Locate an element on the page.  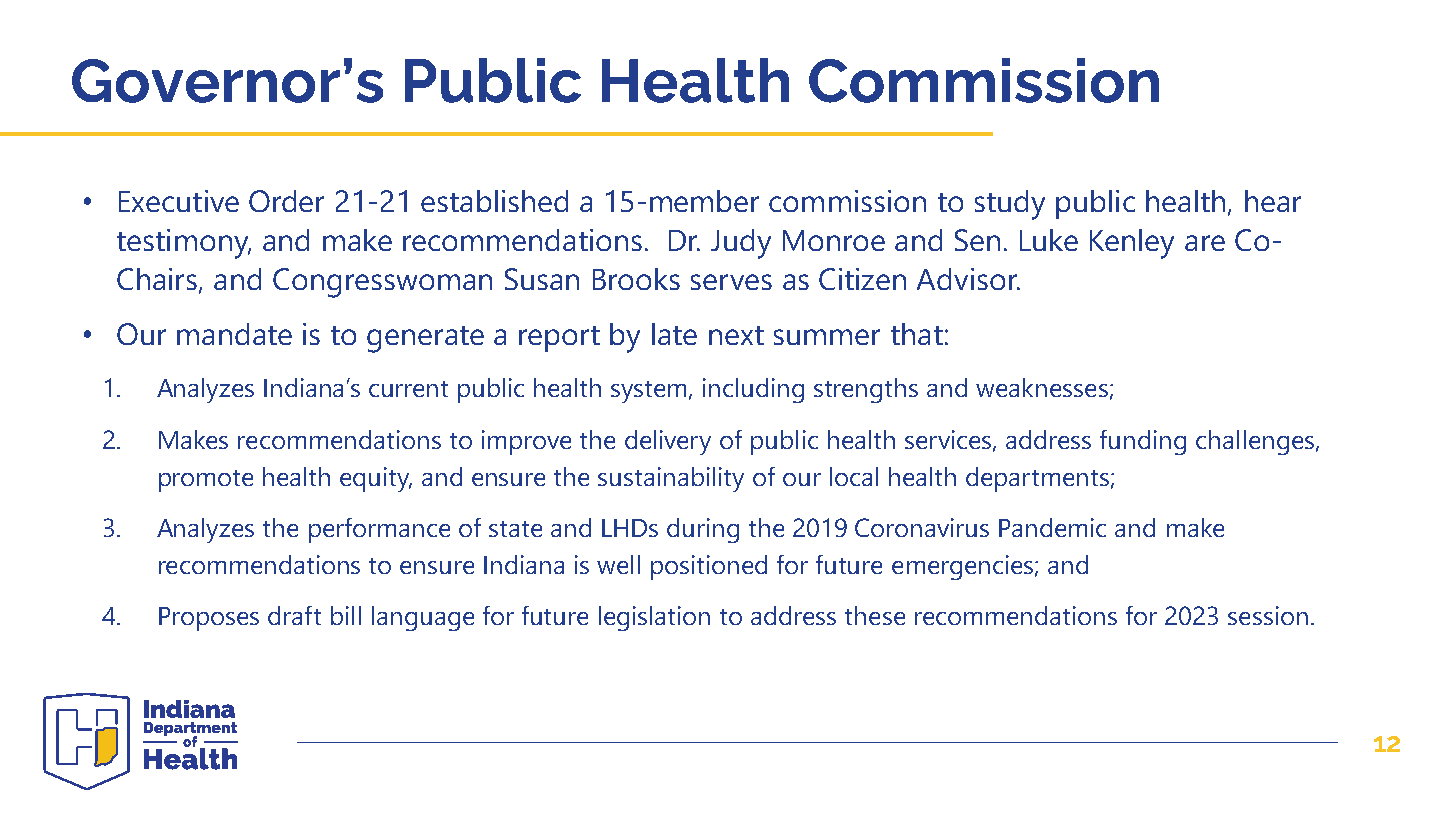
legislation is located at coordinates (654, 618).
